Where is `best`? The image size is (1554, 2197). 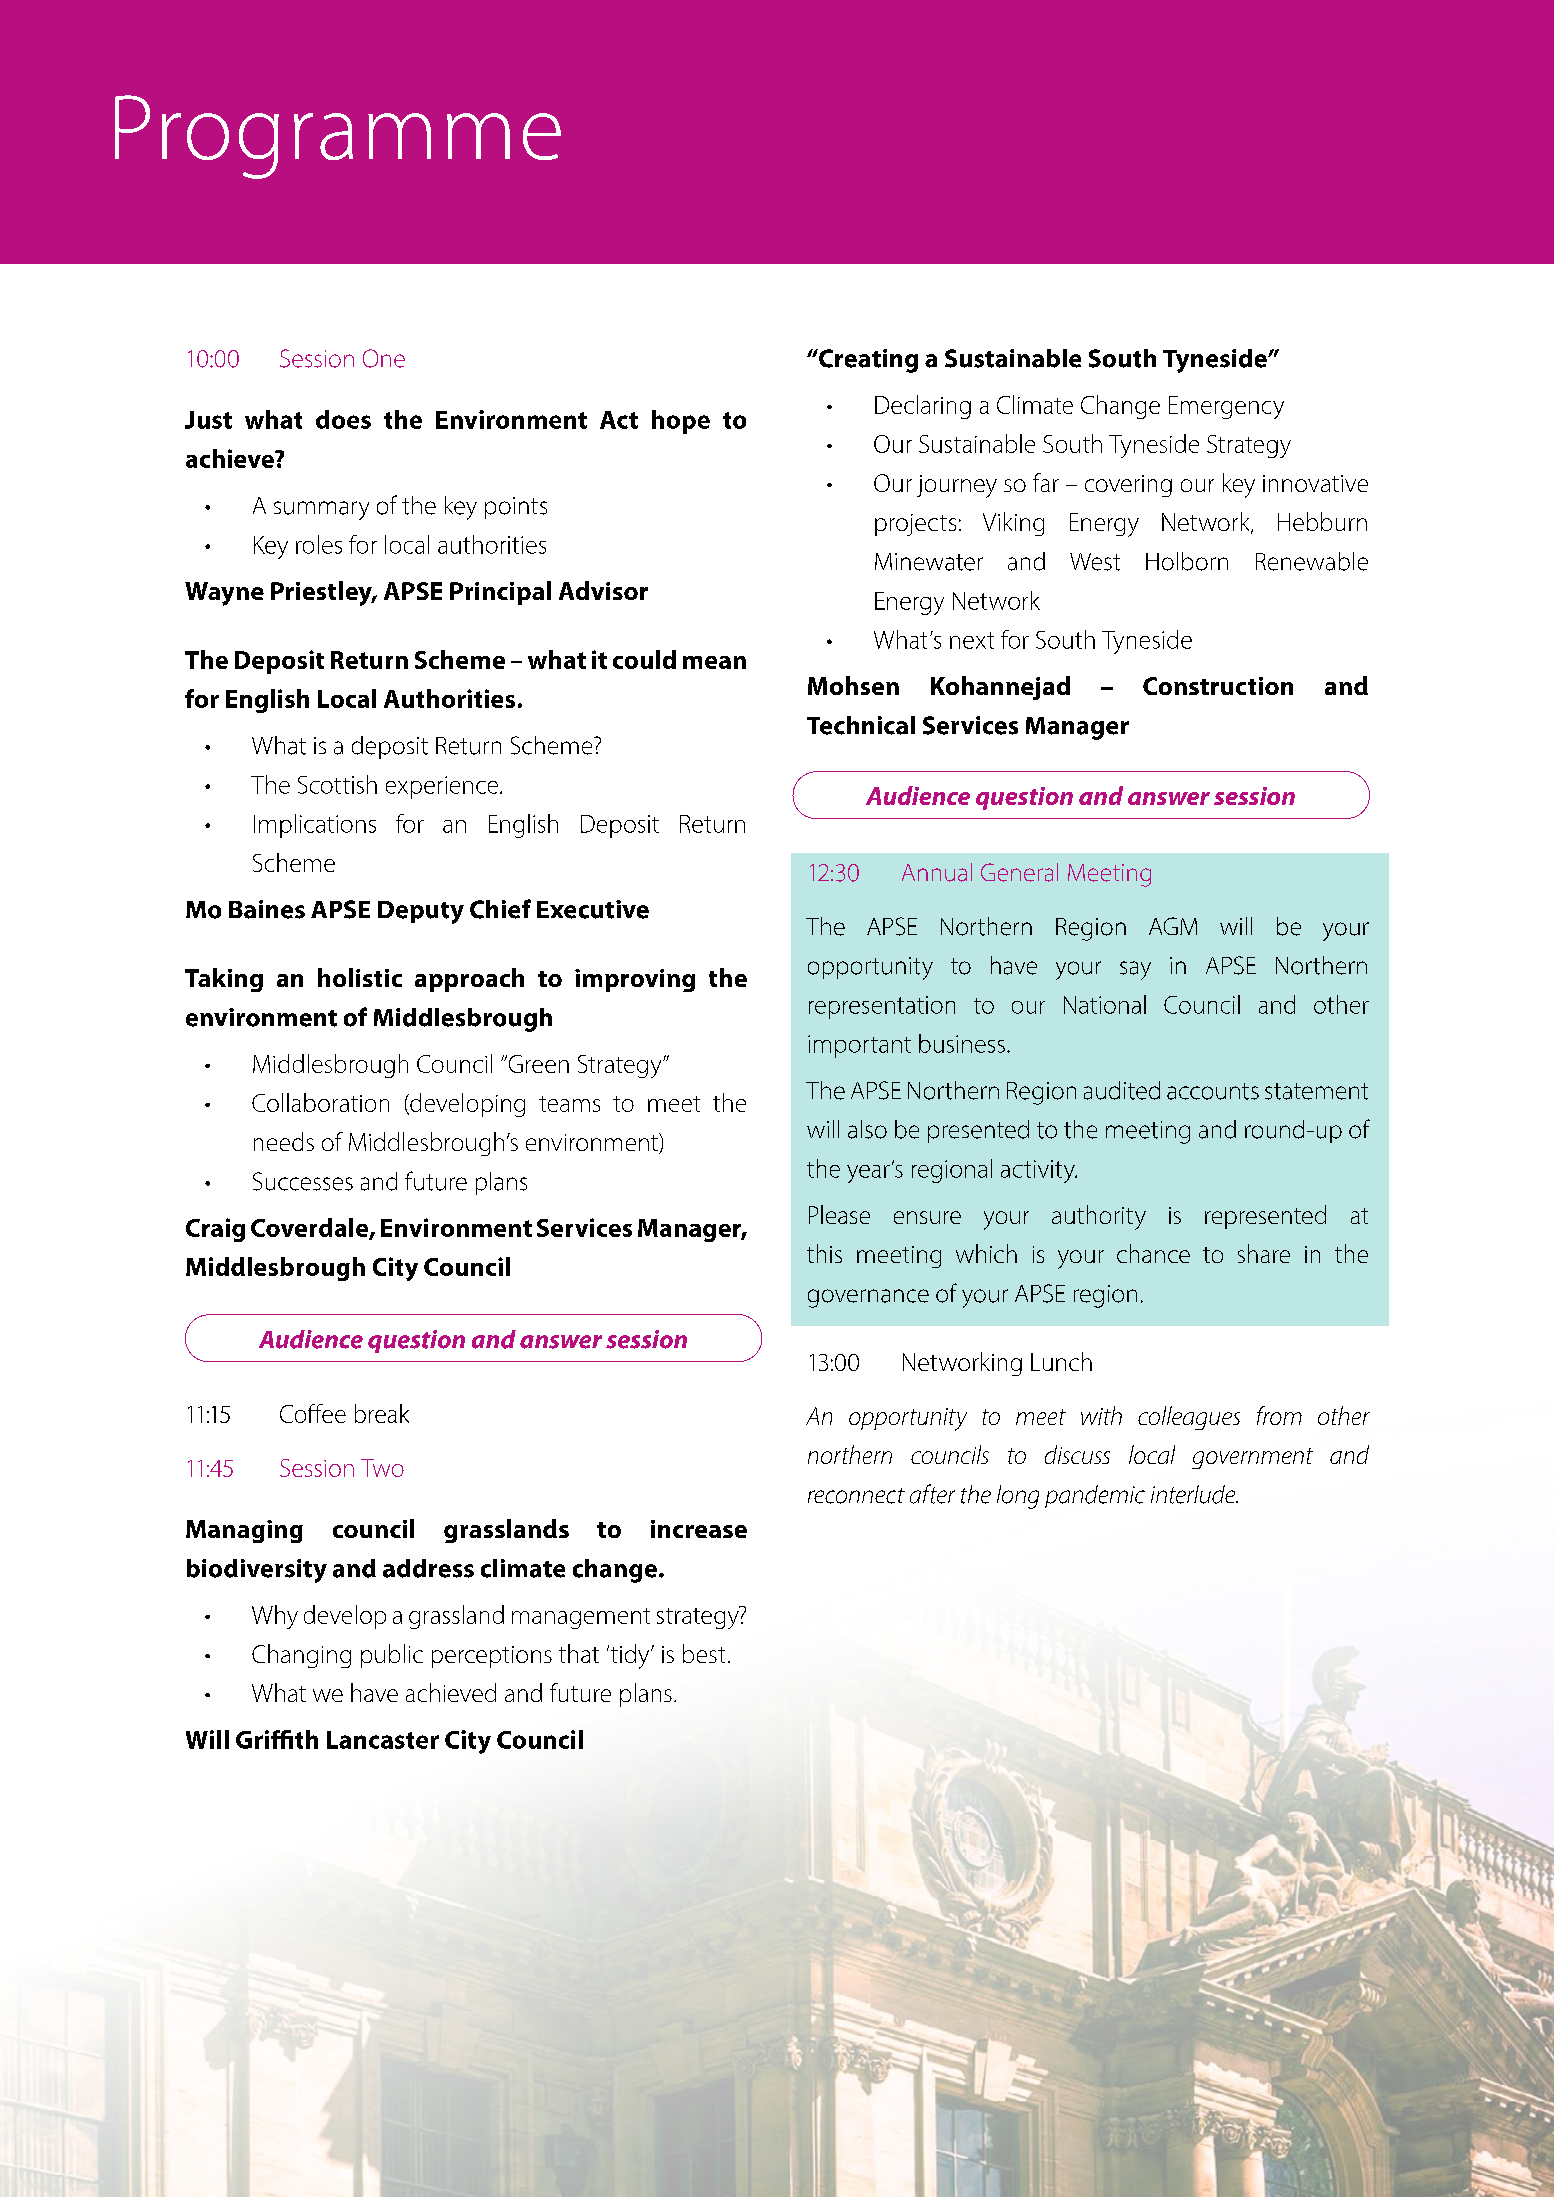
best is located at coordinates (704, 1653).
